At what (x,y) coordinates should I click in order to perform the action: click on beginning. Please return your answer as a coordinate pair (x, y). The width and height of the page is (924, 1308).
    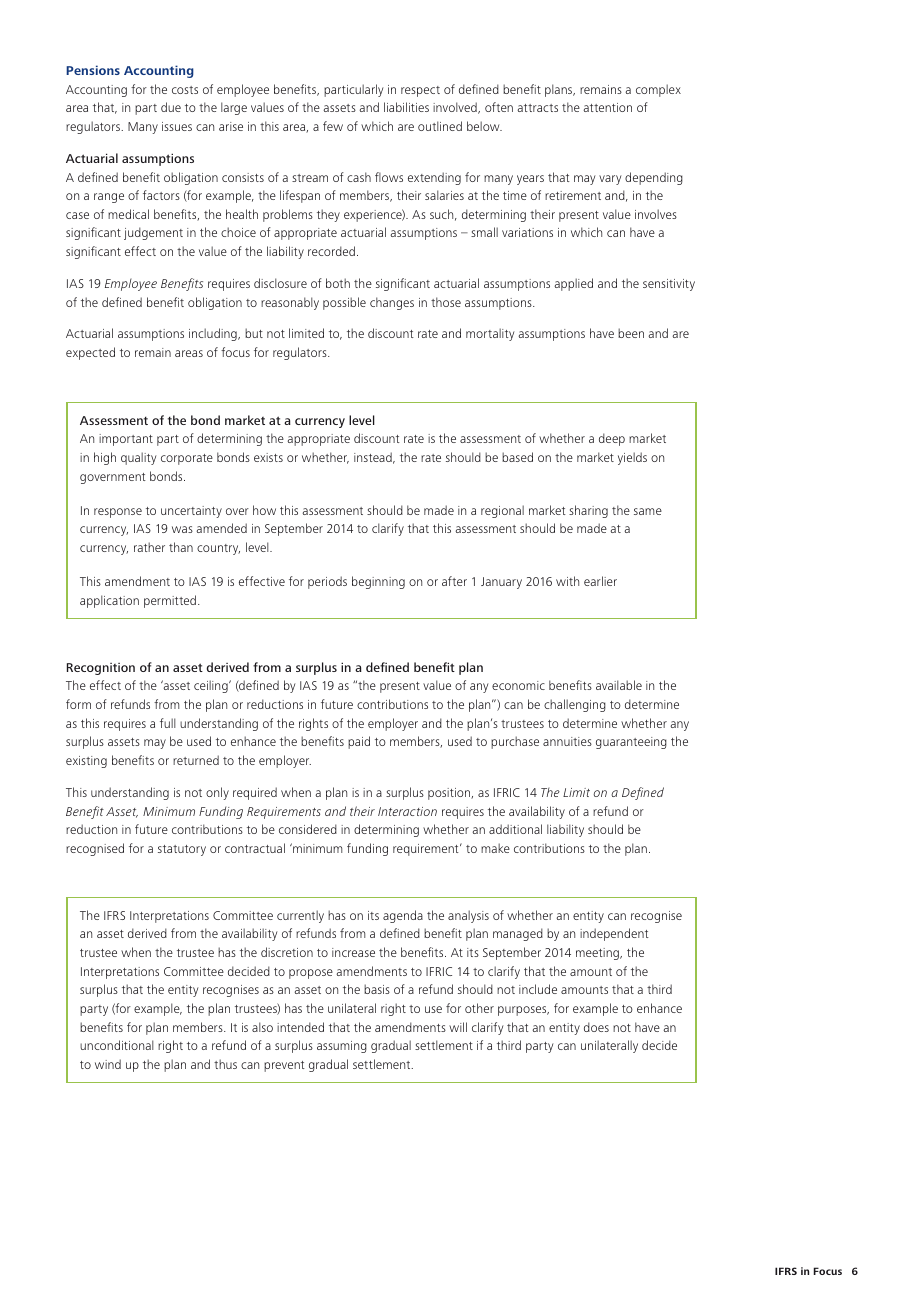
    Looking at the image, I should click on (378, 582).
